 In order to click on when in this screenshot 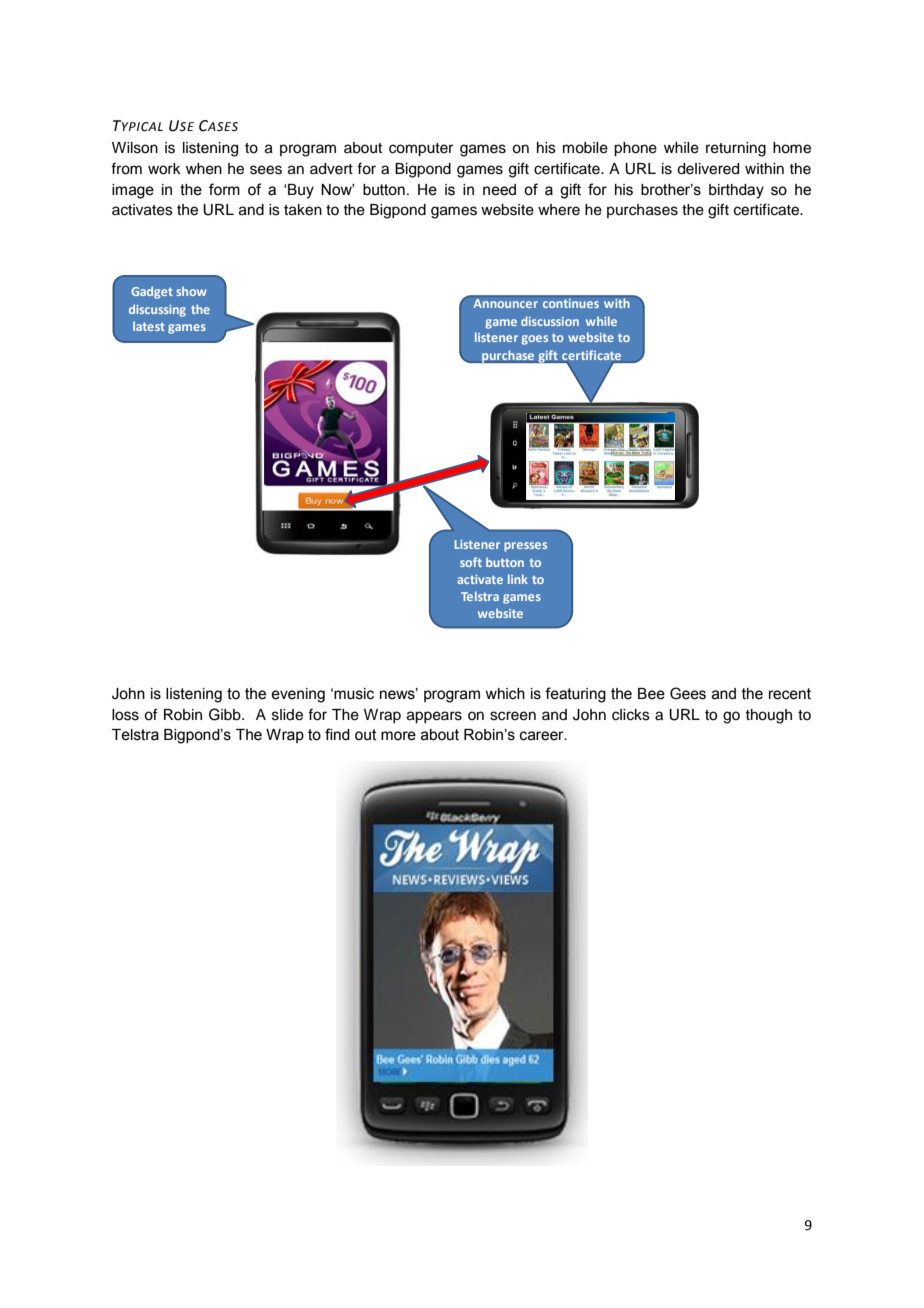, I will do `click(204, 169)`.
